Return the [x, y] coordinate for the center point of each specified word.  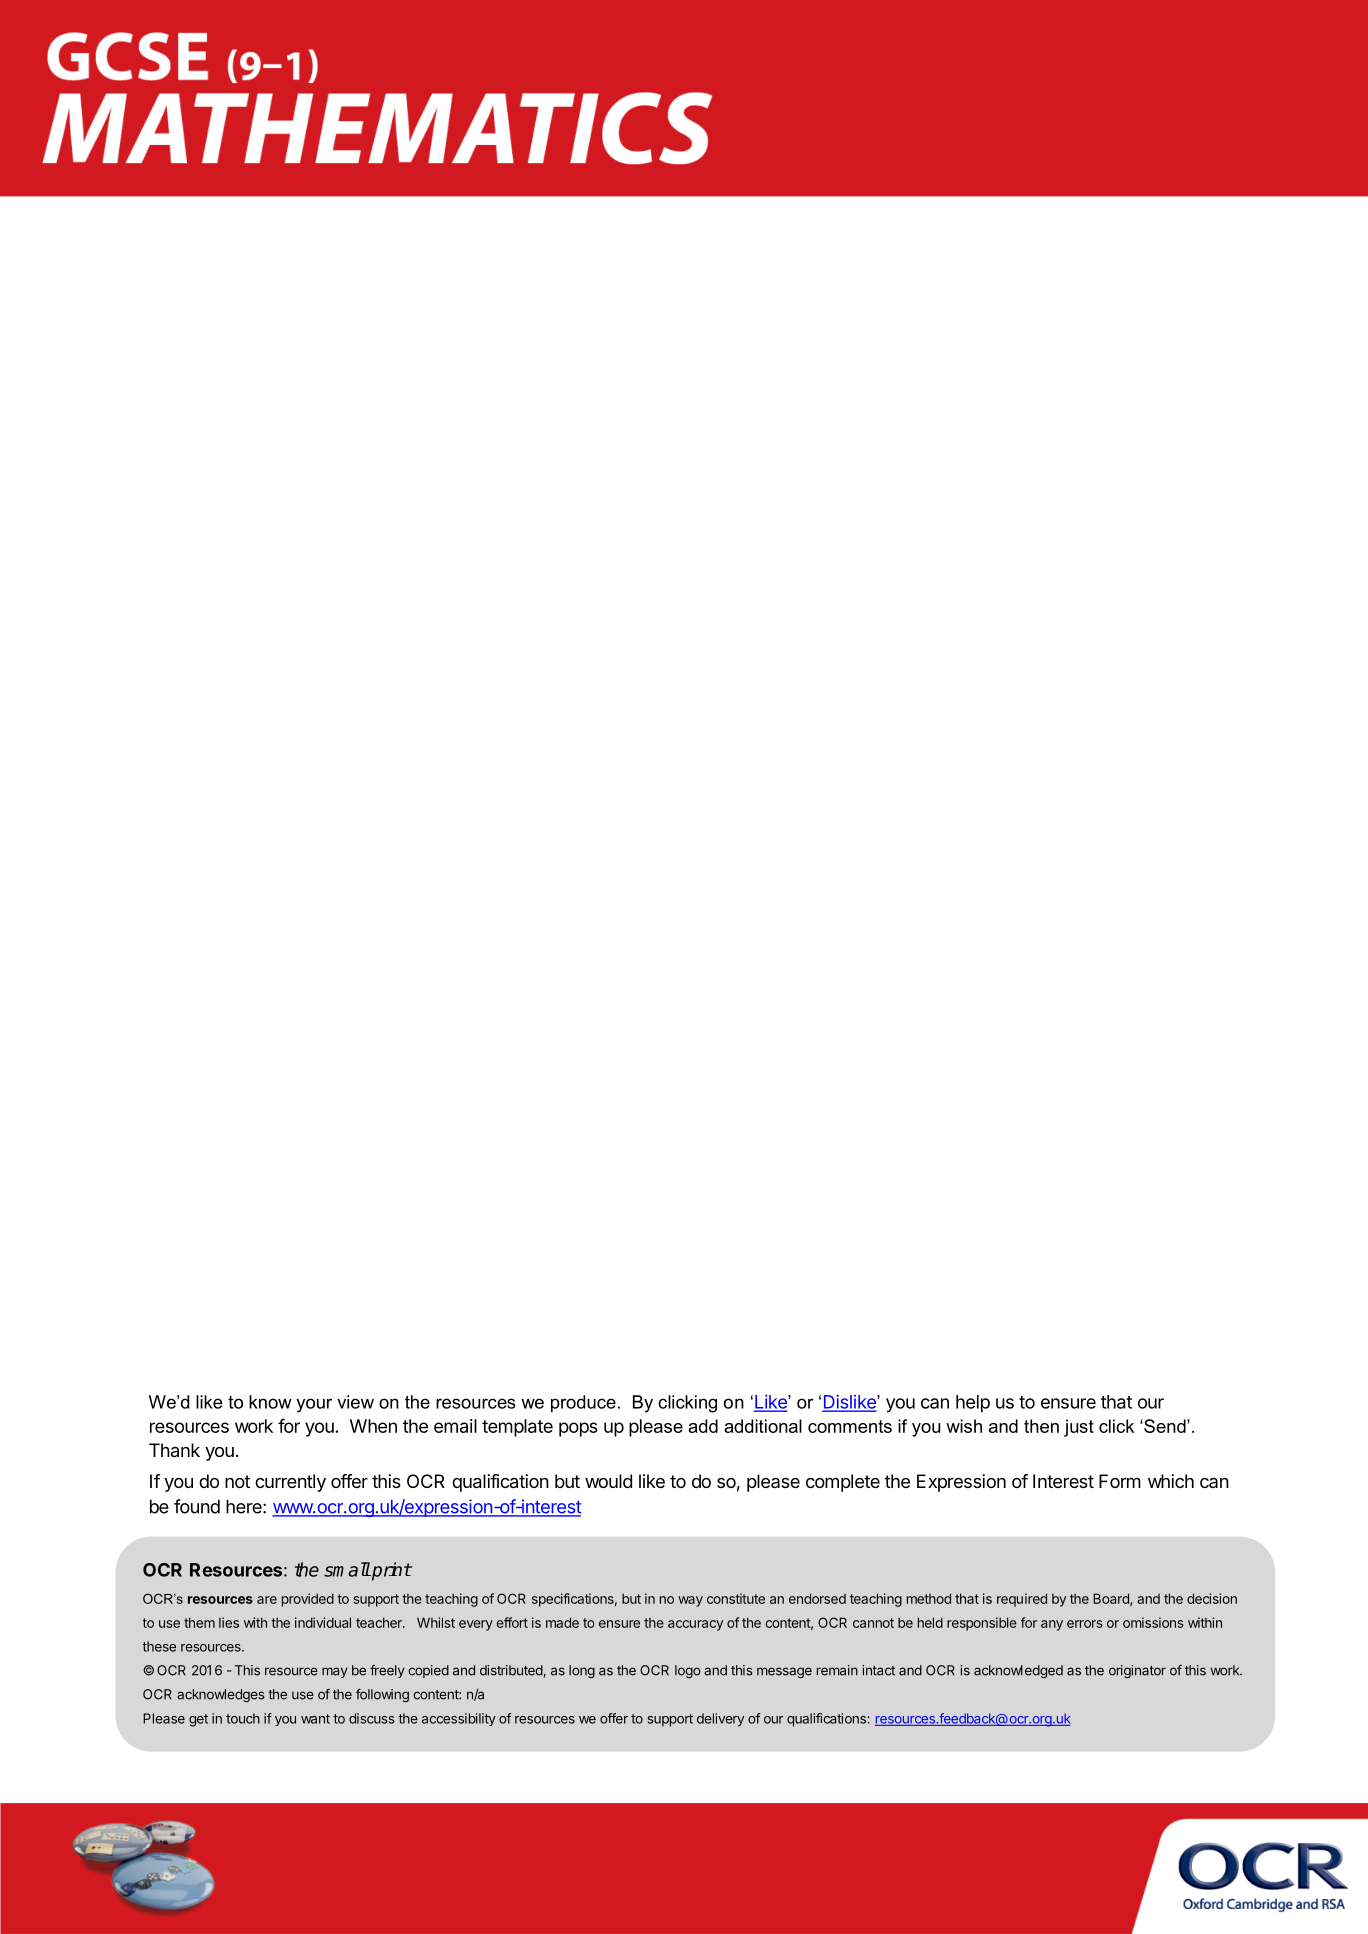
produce [583, 1403]
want [315, 1719]
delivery [720, 1720]
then [1041, 1426]
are [267, 1600]
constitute [736, 1598]
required [1022, 1600]
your [314, 1405]
